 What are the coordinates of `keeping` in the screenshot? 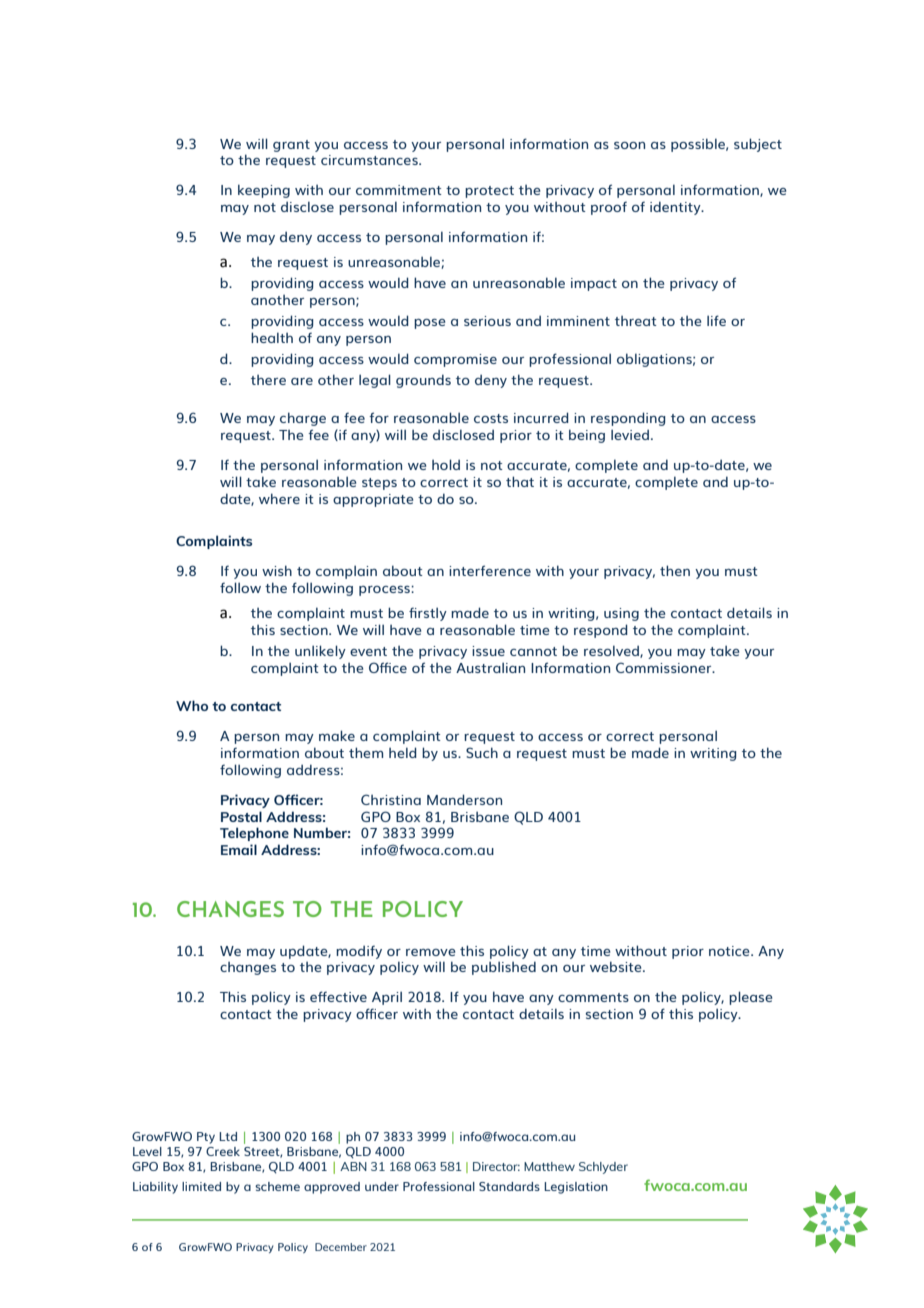 It's located at (264, 191).
